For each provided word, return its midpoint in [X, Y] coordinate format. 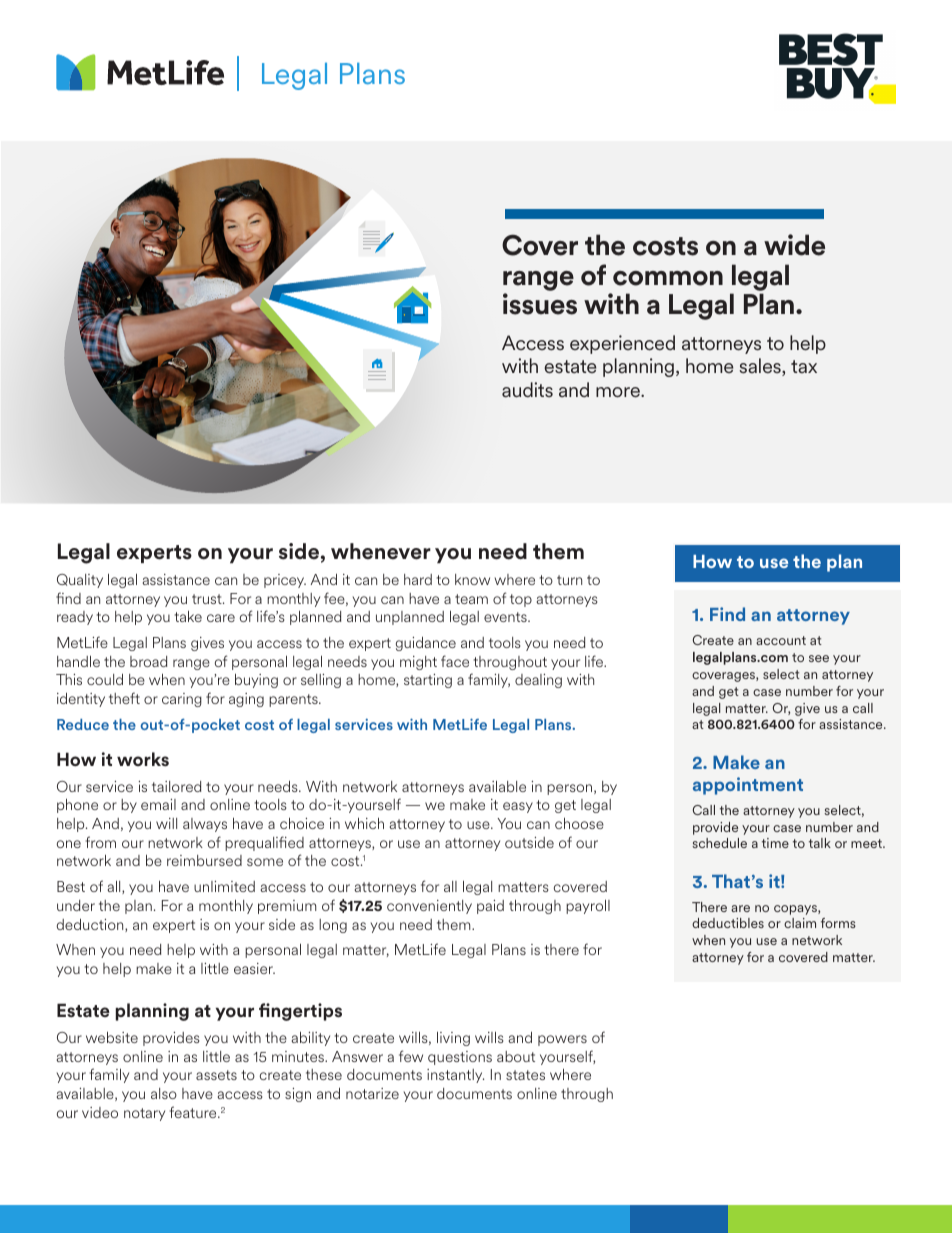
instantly [455, 1076]
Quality [80, 581]
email [158, 804]
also [164, 1093]
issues [540, 304]
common [668, 278]
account [781, 640]
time [775, 843]
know [472, 579]
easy [518, 807]
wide [794, 245]
